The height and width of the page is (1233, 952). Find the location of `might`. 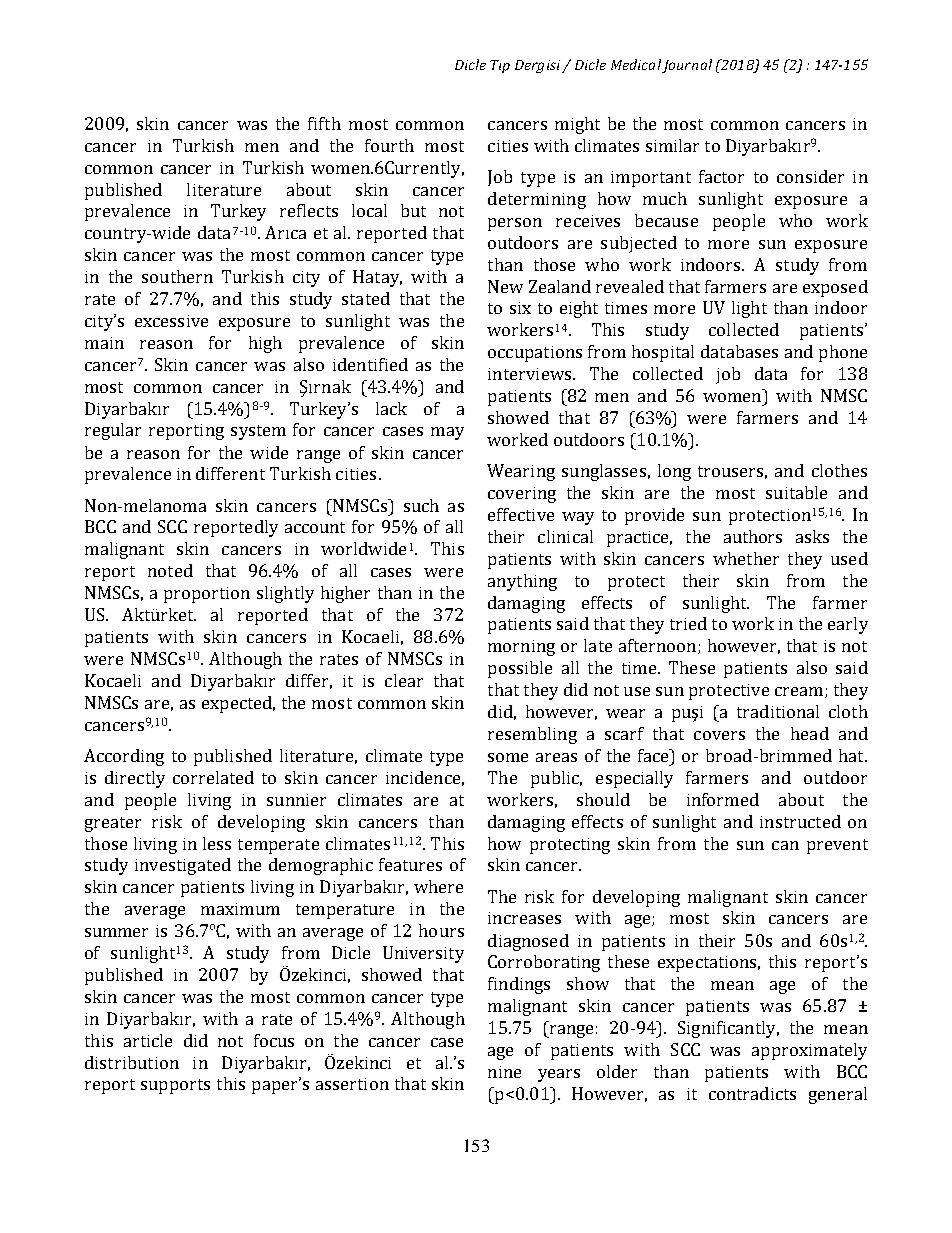

might is located at coordinates (577, 125).
